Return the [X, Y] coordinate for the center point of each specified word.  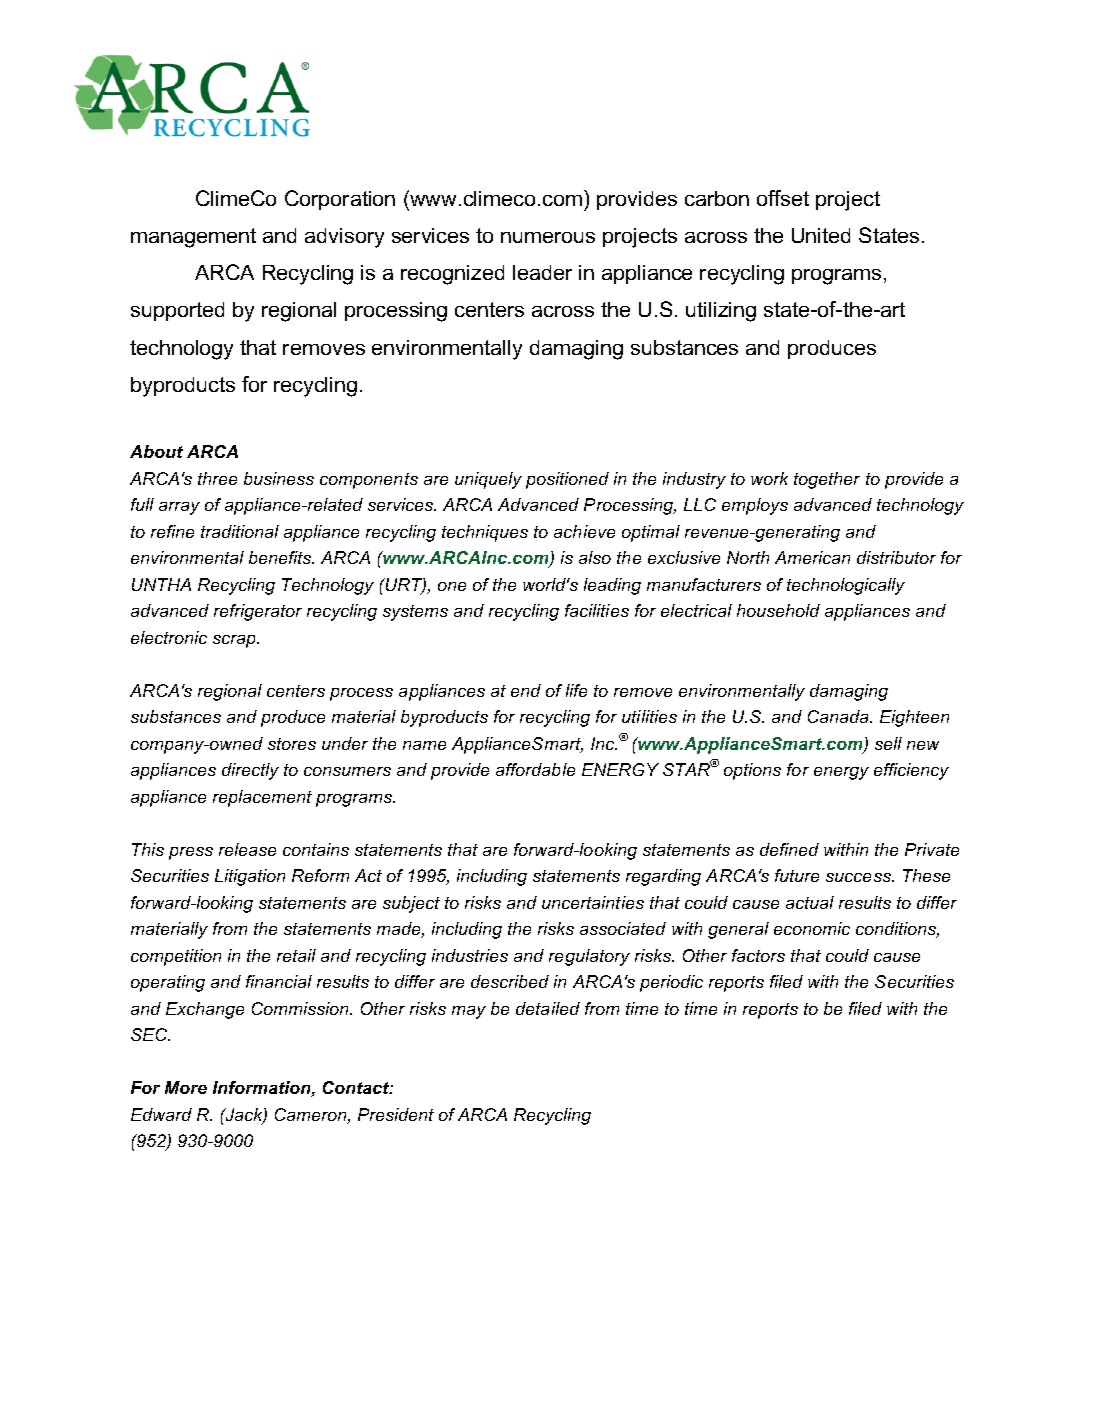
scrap [235, 641]
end [526, 690]
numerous [548, 237]
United [821, 235]
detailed [548, 1008]
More [186, 1087]
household [778, 610]
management [193, 238]
